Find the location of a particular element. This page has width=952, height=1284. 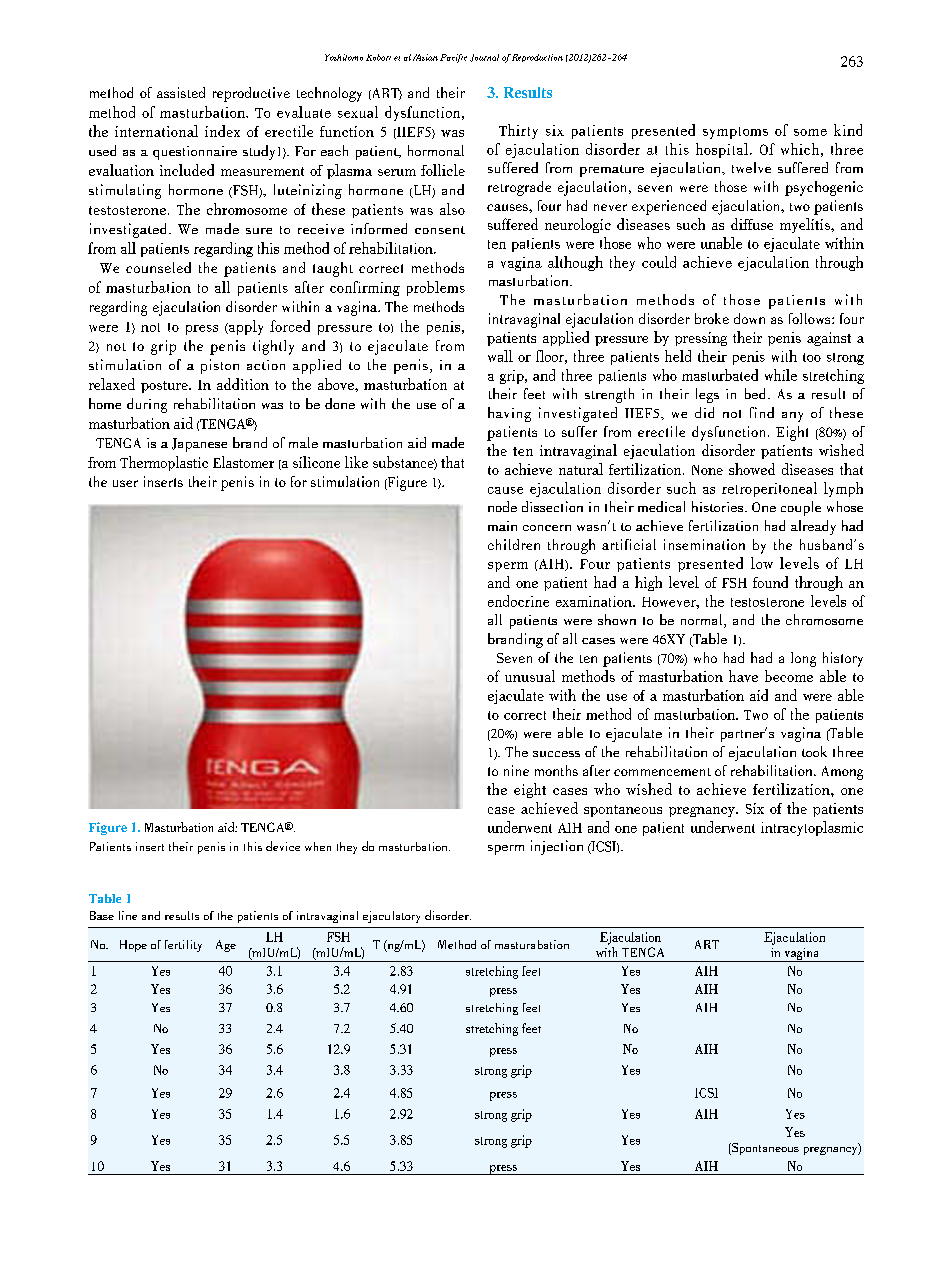

node is located at coordinates (502, 506).
